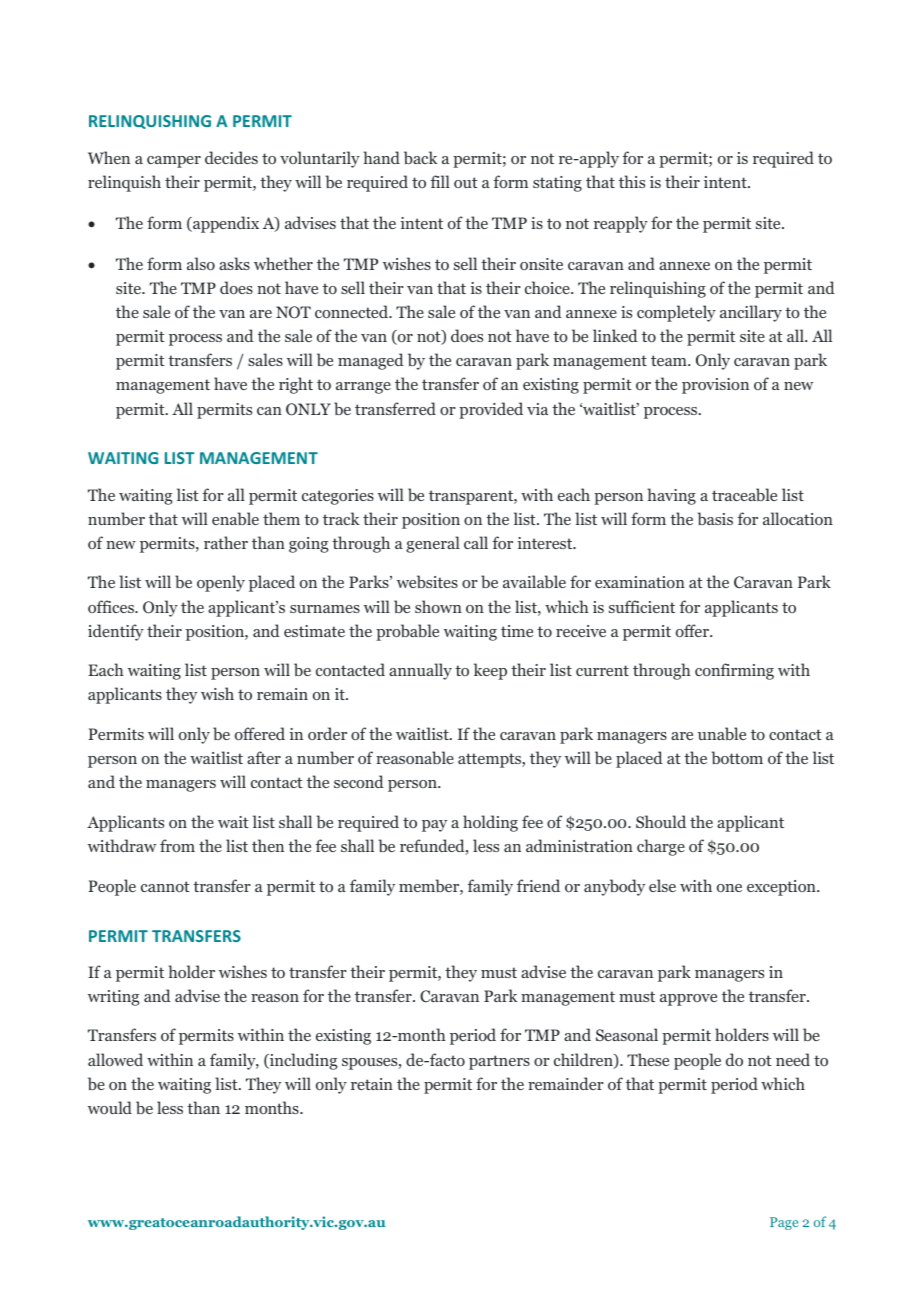  I want to click on would, so click(110, 1107).
